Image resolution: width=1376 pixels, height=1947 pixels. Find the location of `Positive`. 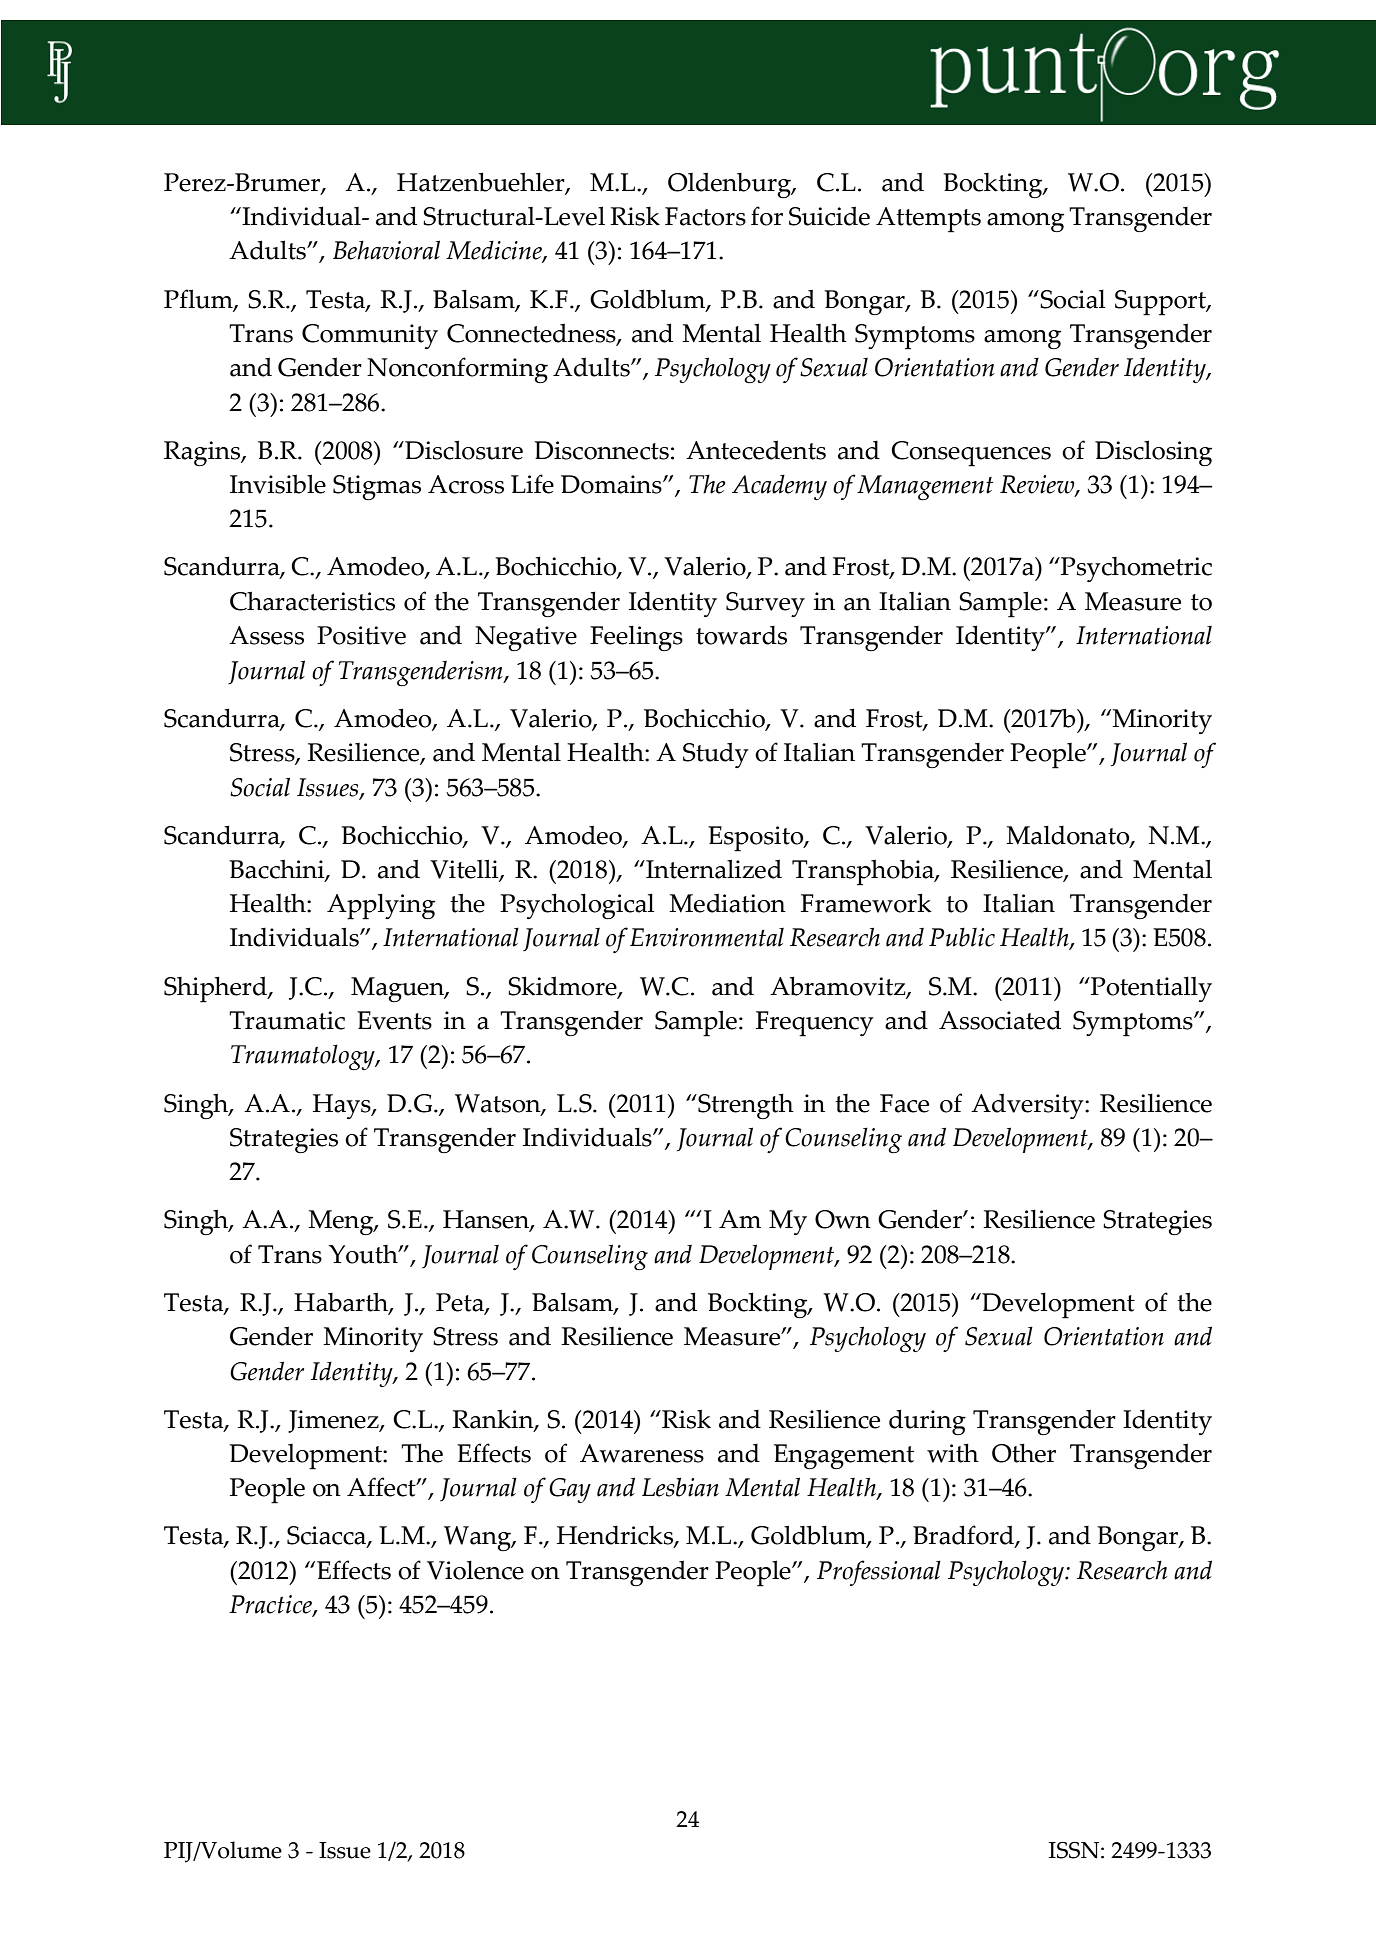

Positive is located at coordinates (361, 635).
